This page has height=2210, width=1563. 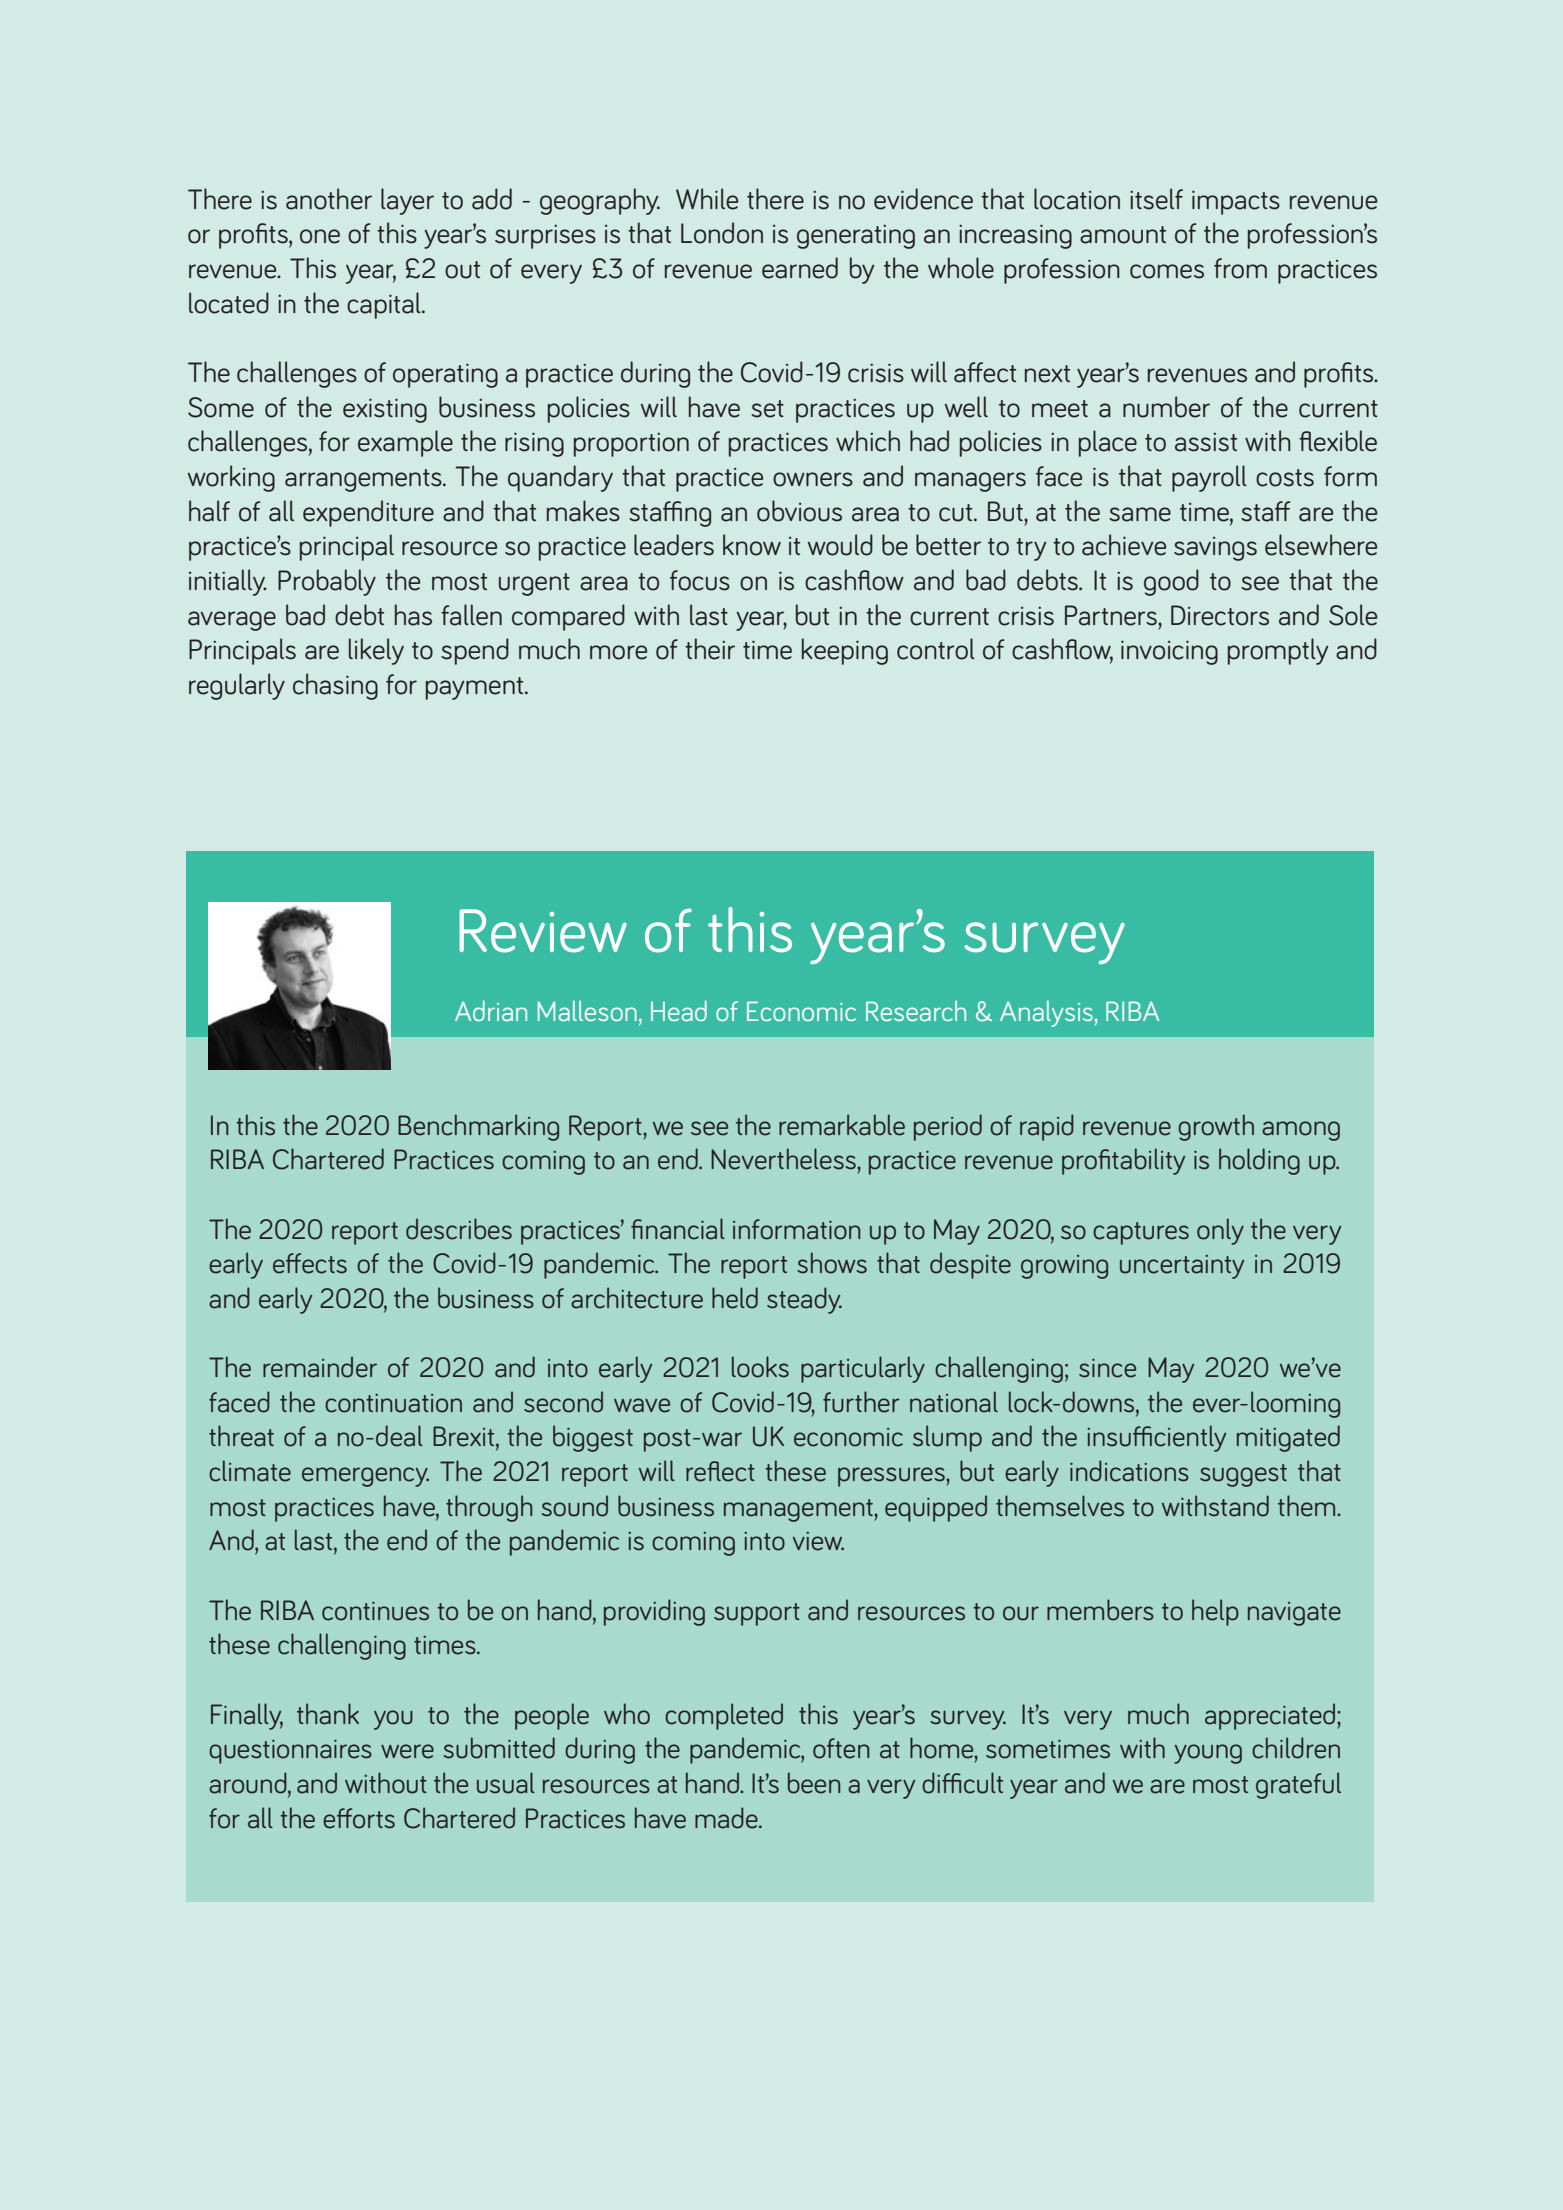 What do you see at coordinates (320, 236) in the page?
I see `one` at bounding box center [320, 236].
